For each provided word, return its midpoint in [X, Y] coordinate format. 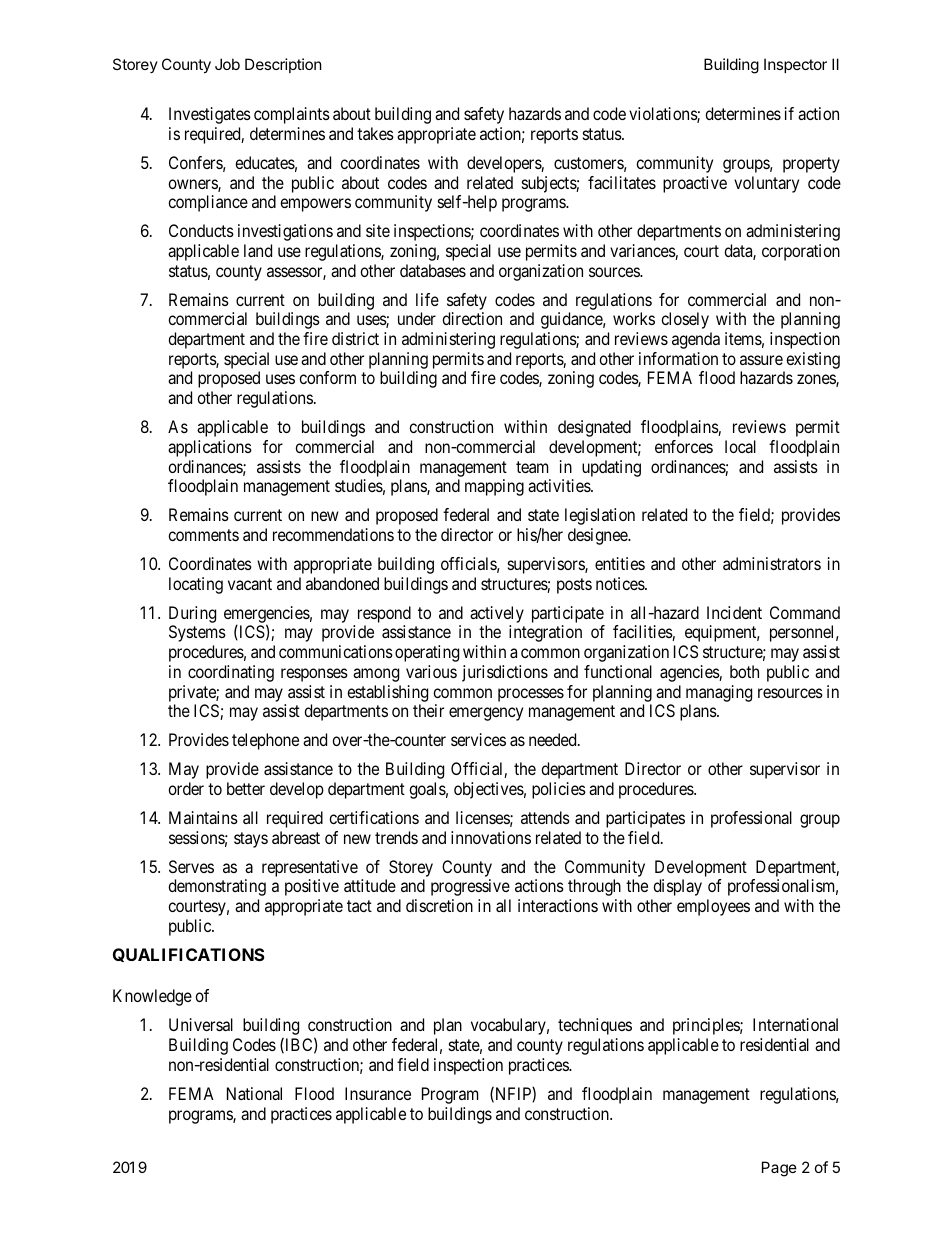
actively [497, 614]
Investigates [210, 115]
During [192, 614]
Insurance [378, 1093]
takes [375, 133]
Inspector [795, 65]
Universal [201, 1024]
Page [779, 1169]
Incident [734, 612]
